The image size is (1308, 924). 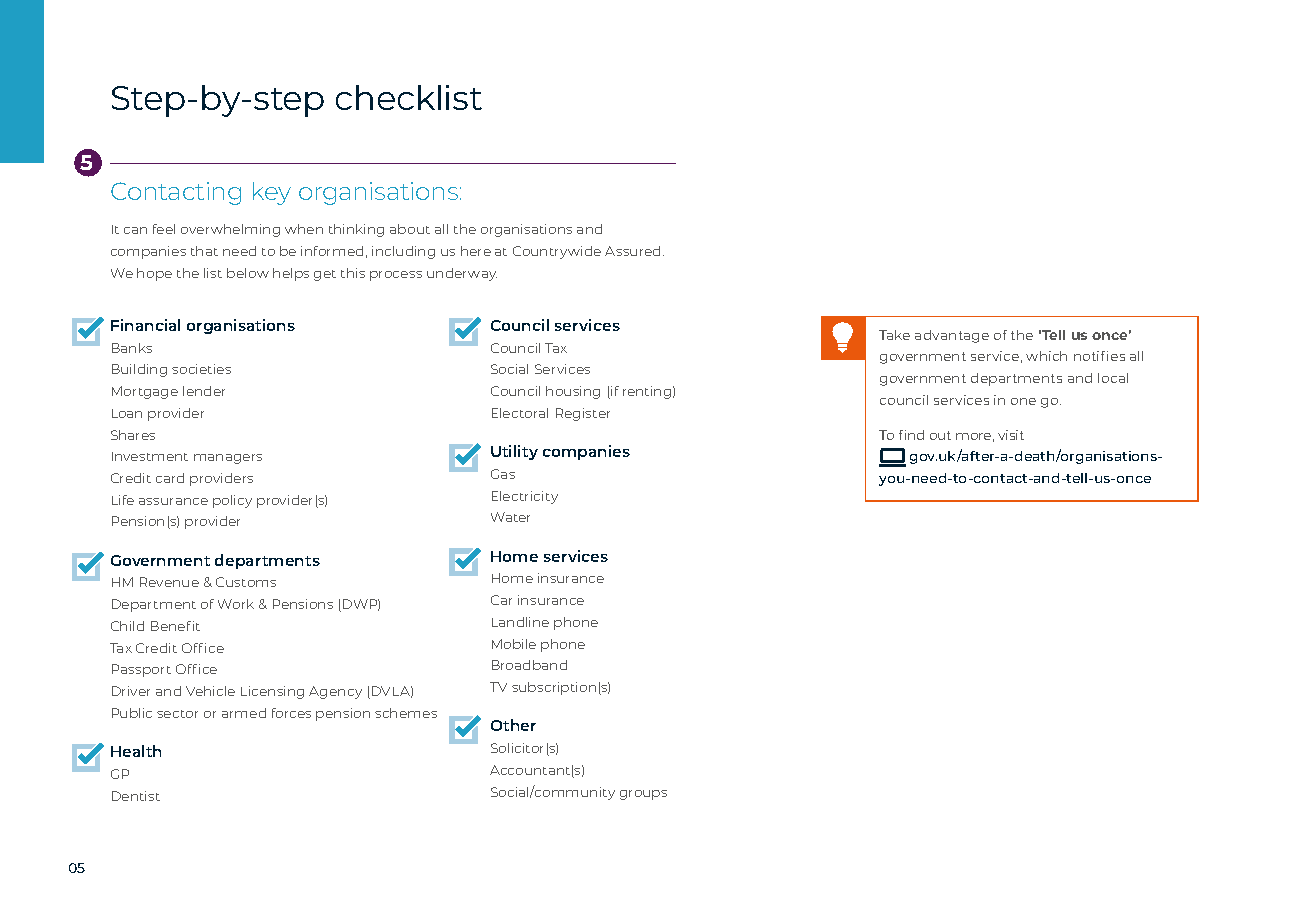 What do you see at coordinates (525, 497) in the page?
I see `Electricity` at bounding box center [525, 497].
